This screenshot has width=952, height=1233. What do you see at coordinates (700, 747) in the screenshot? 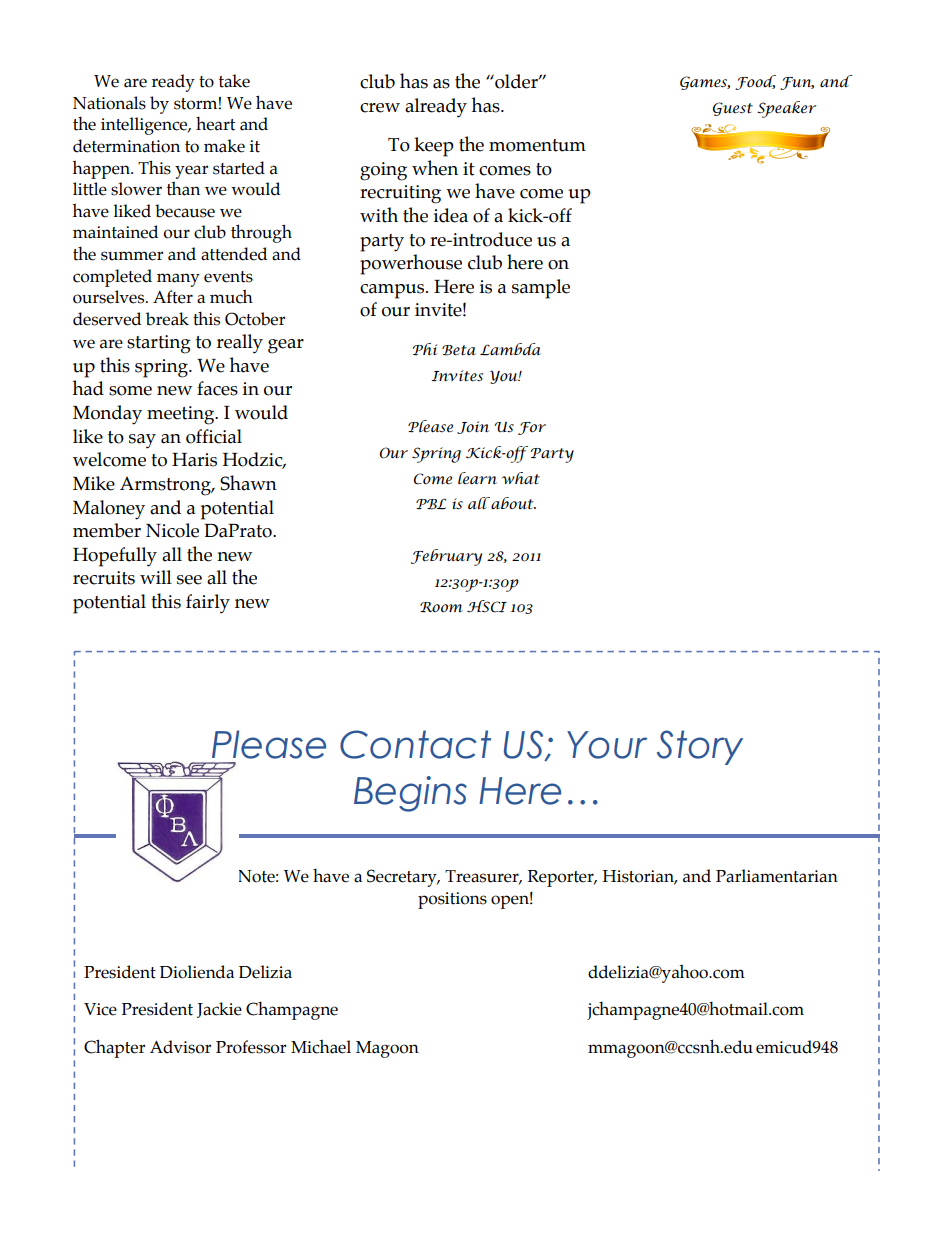
I see `Story` at bounding box center [700, 747].
